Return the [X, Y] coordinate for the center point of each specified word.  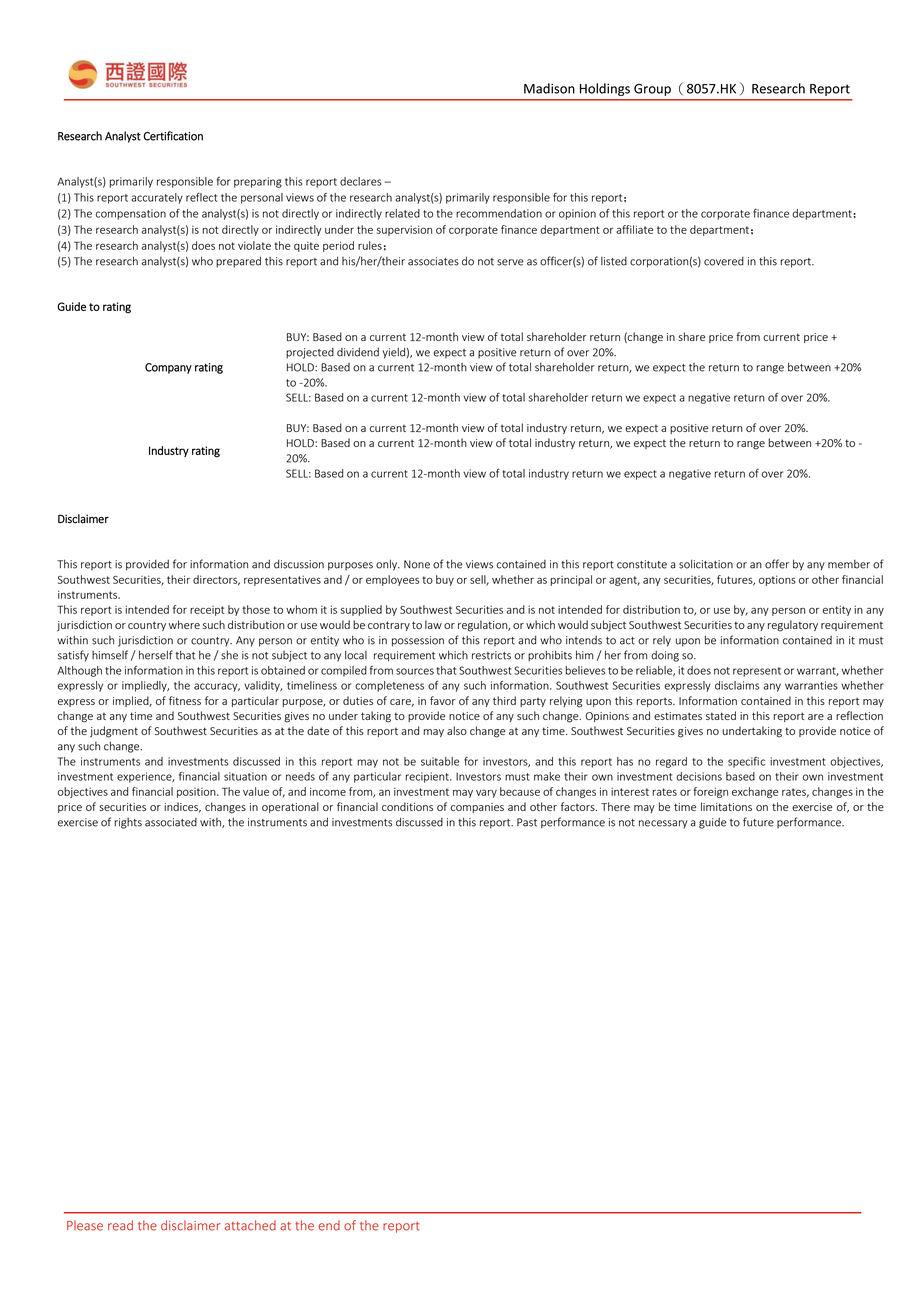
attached [250, 1225]
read [120, 1225]
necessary [663, 824]
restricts [491, 655]
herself [156, 655]
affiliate [634, 229]
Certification [173, 136]
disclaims [737, 685]
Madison [549, 88]
